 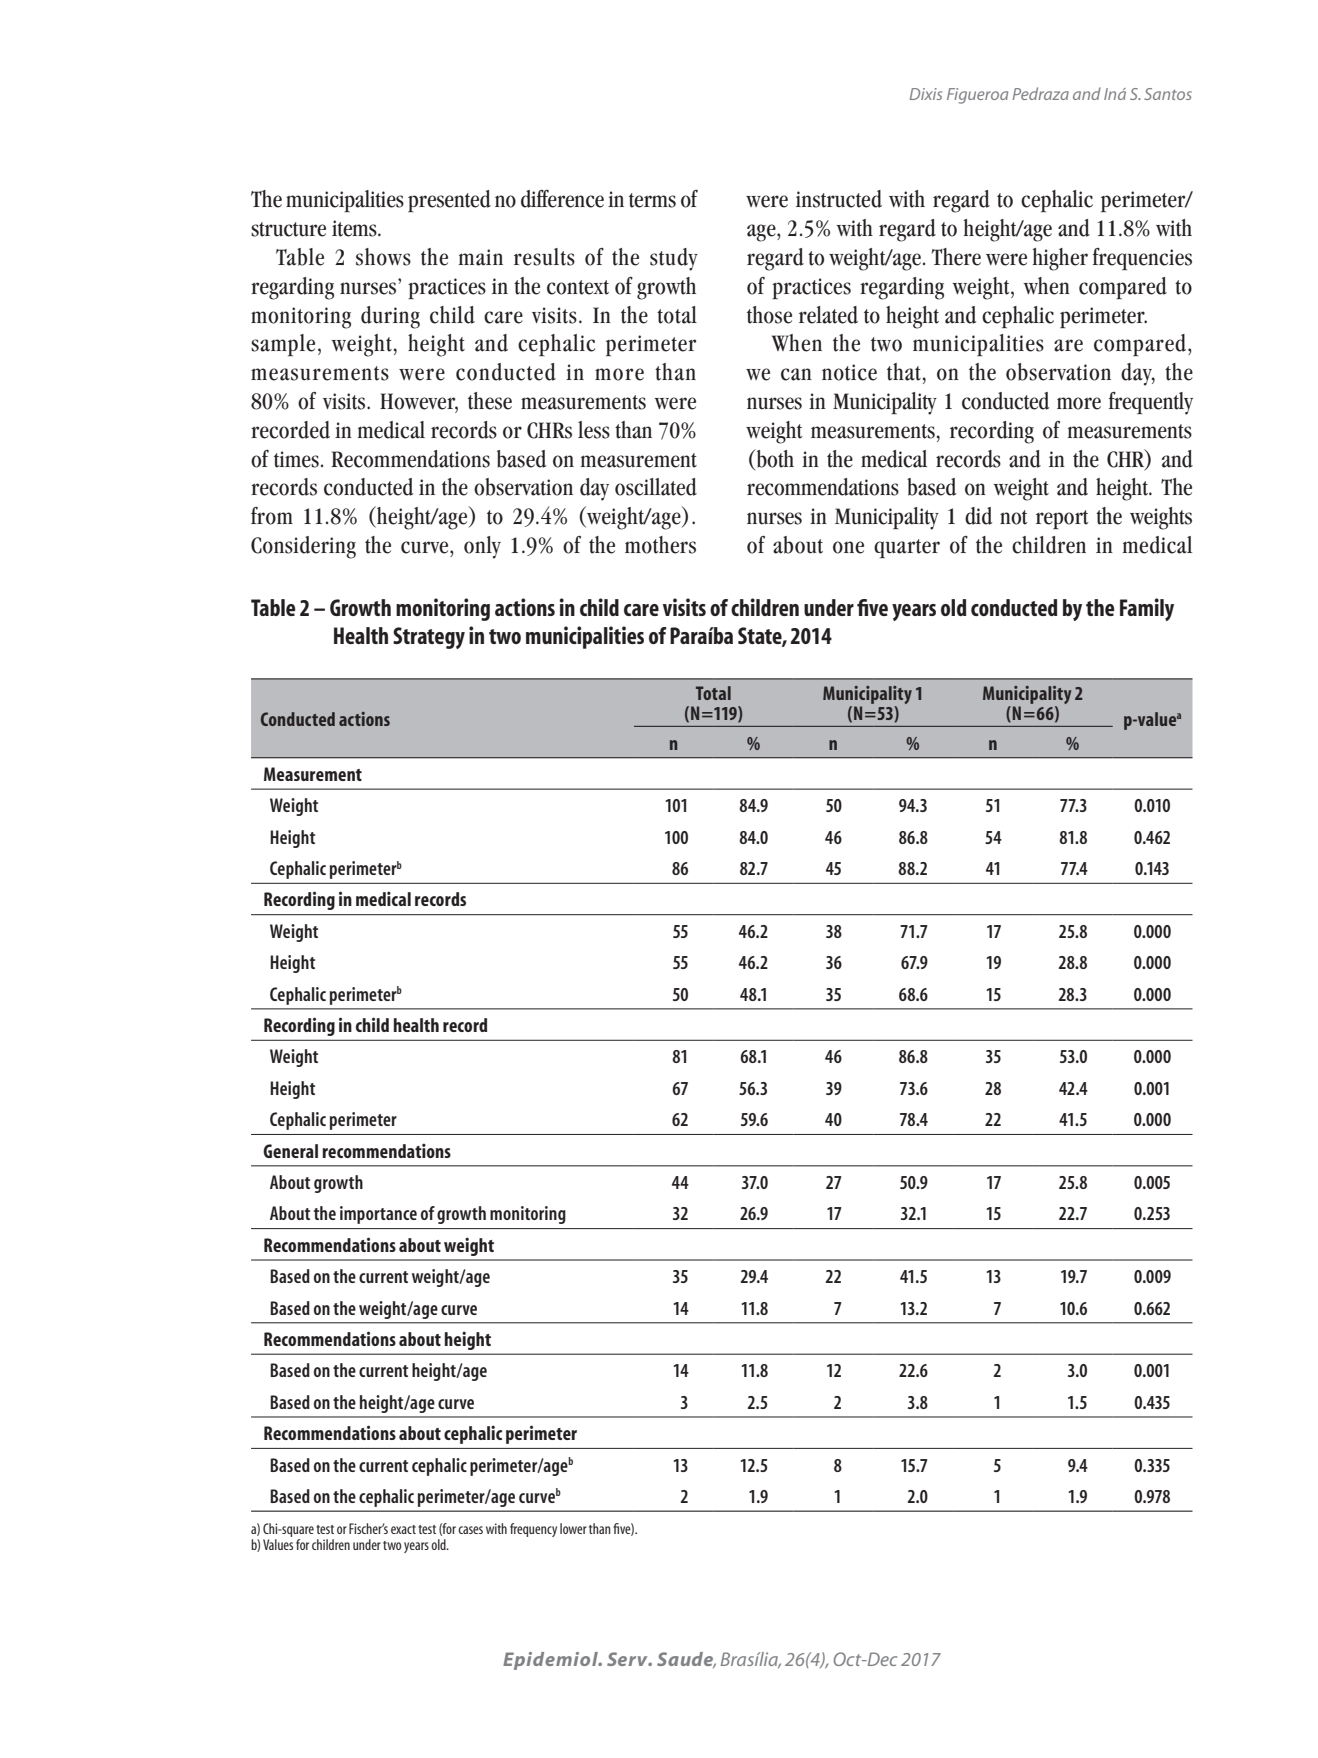 What do you see at coordinates (290, 1151) in the screenshot?
I see `General` at bounding box center [290, 1151].
